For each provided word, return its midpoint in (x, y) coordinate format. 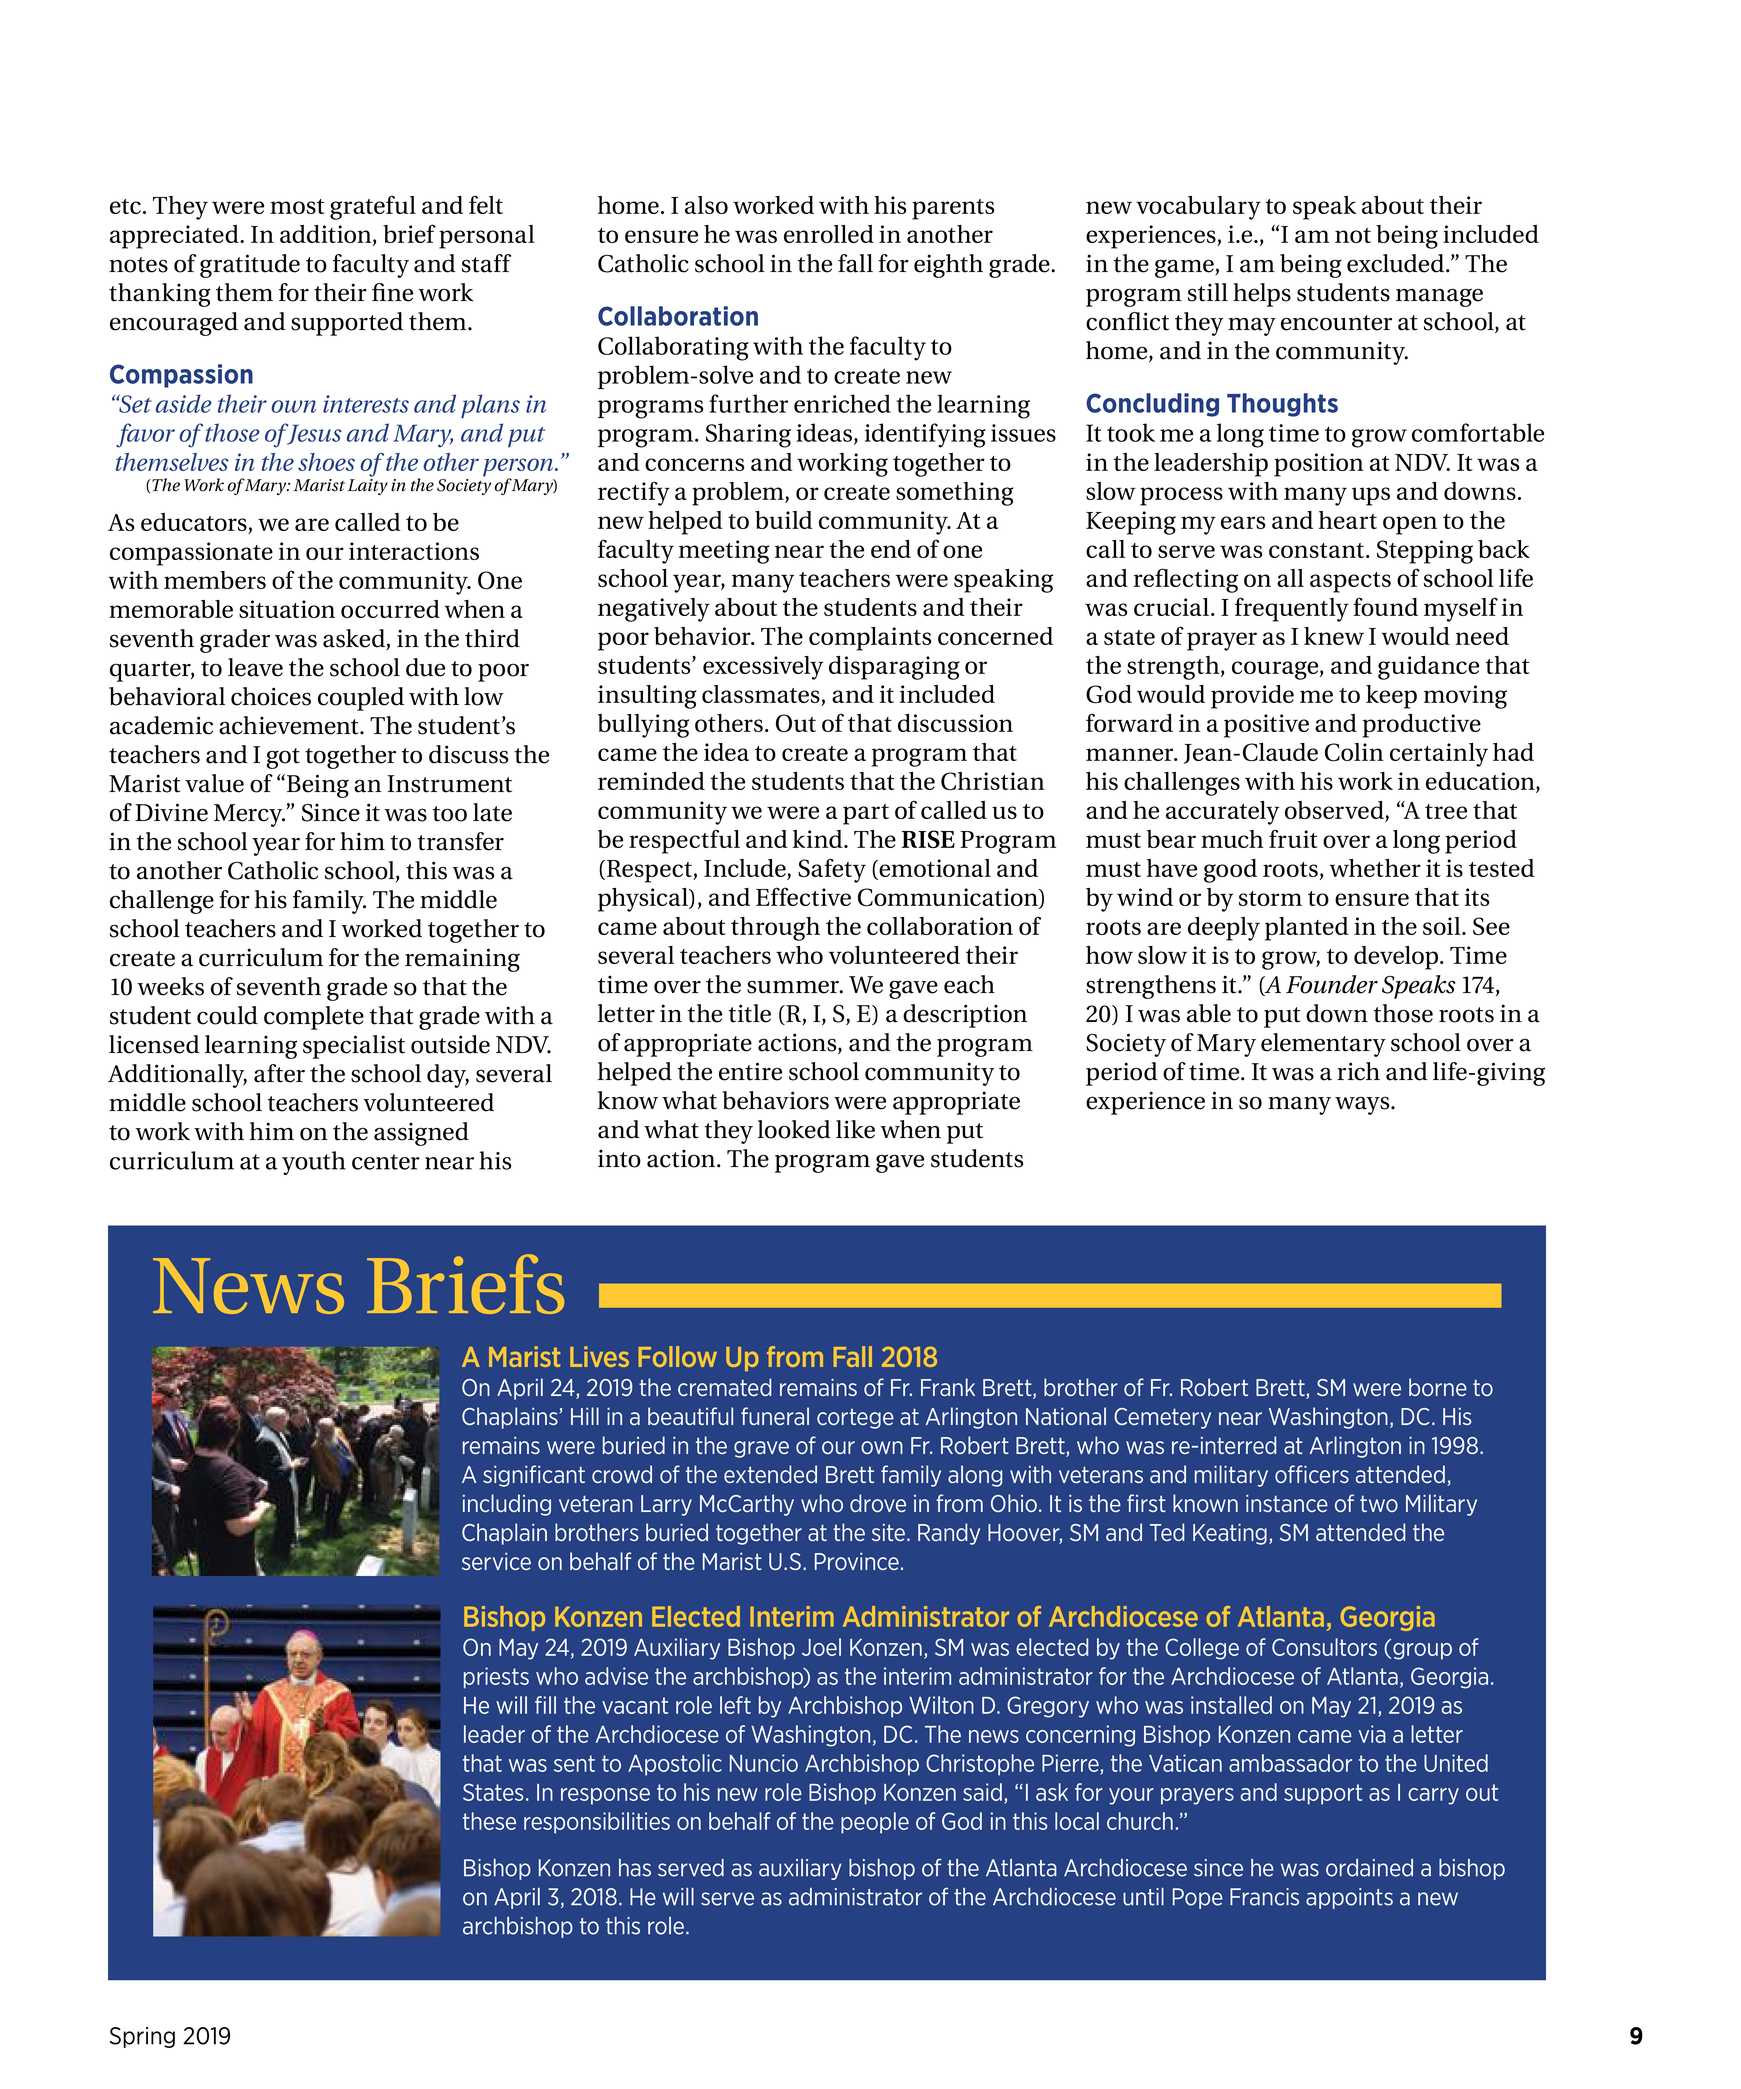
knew (1334, 636)
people (875, 1823)
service (496, 1561)
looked (794, 1129)
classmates (762, 695)
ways (1363, 1105)
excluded (1397, 263)
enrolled (829, 234)
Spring (142, 2037)
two (1379, 1503)
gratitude (250, 266)
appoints (1349, 1898)
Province (857, 1561)
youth (314, 1163)
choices (271, 696)
